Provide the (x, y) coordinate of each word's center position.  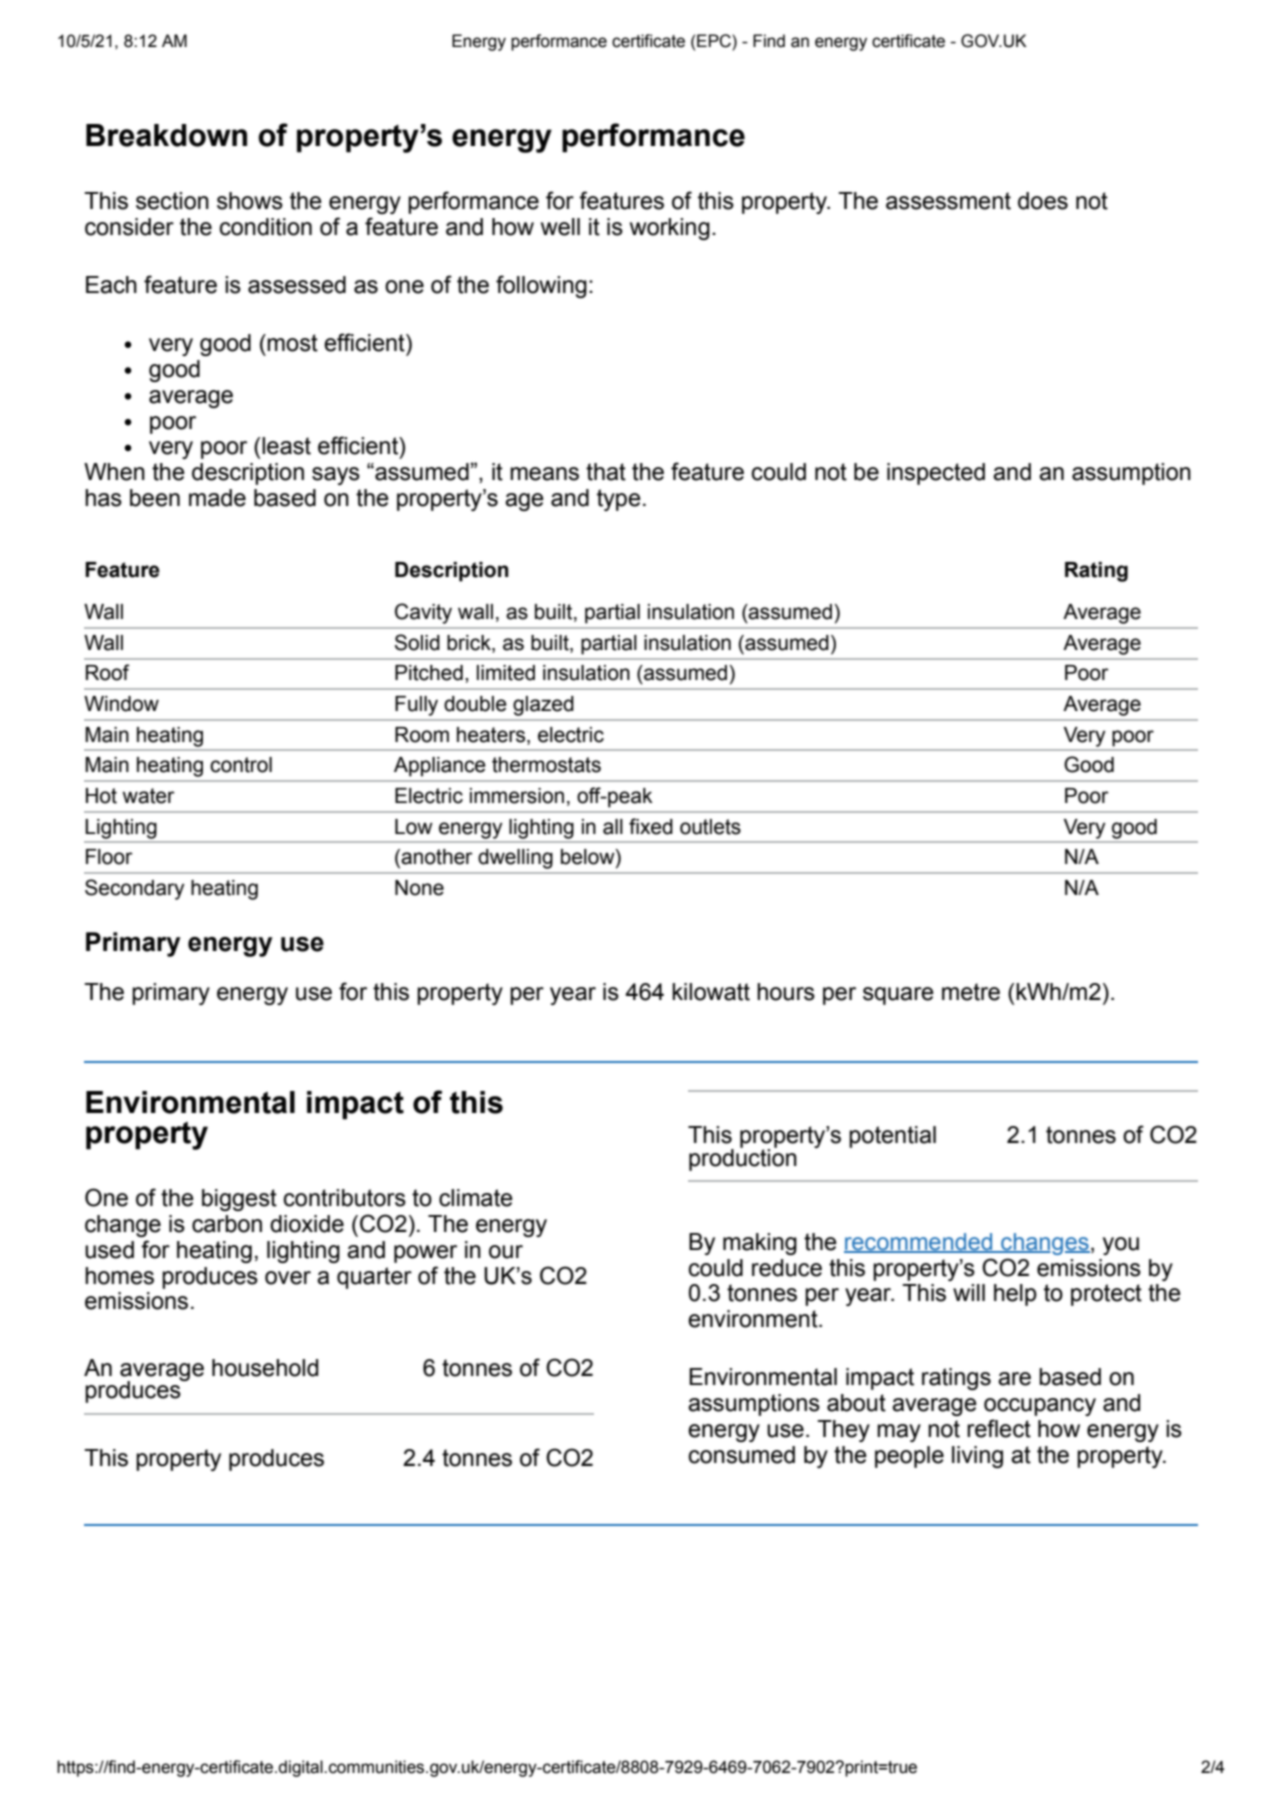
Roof (108, 672)
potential (892, 1137)
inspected (936, 474)
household (265, 1368)
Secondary (135, 889)
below (589, 858)
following (541, 286)
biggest (239, 1200)
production (743, 1158)
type (619, 500)
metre (971, 992)
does (1043, 201)
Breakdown (166, 135)
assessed (297, 285)
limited (506, 673)
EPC (715, 41)
